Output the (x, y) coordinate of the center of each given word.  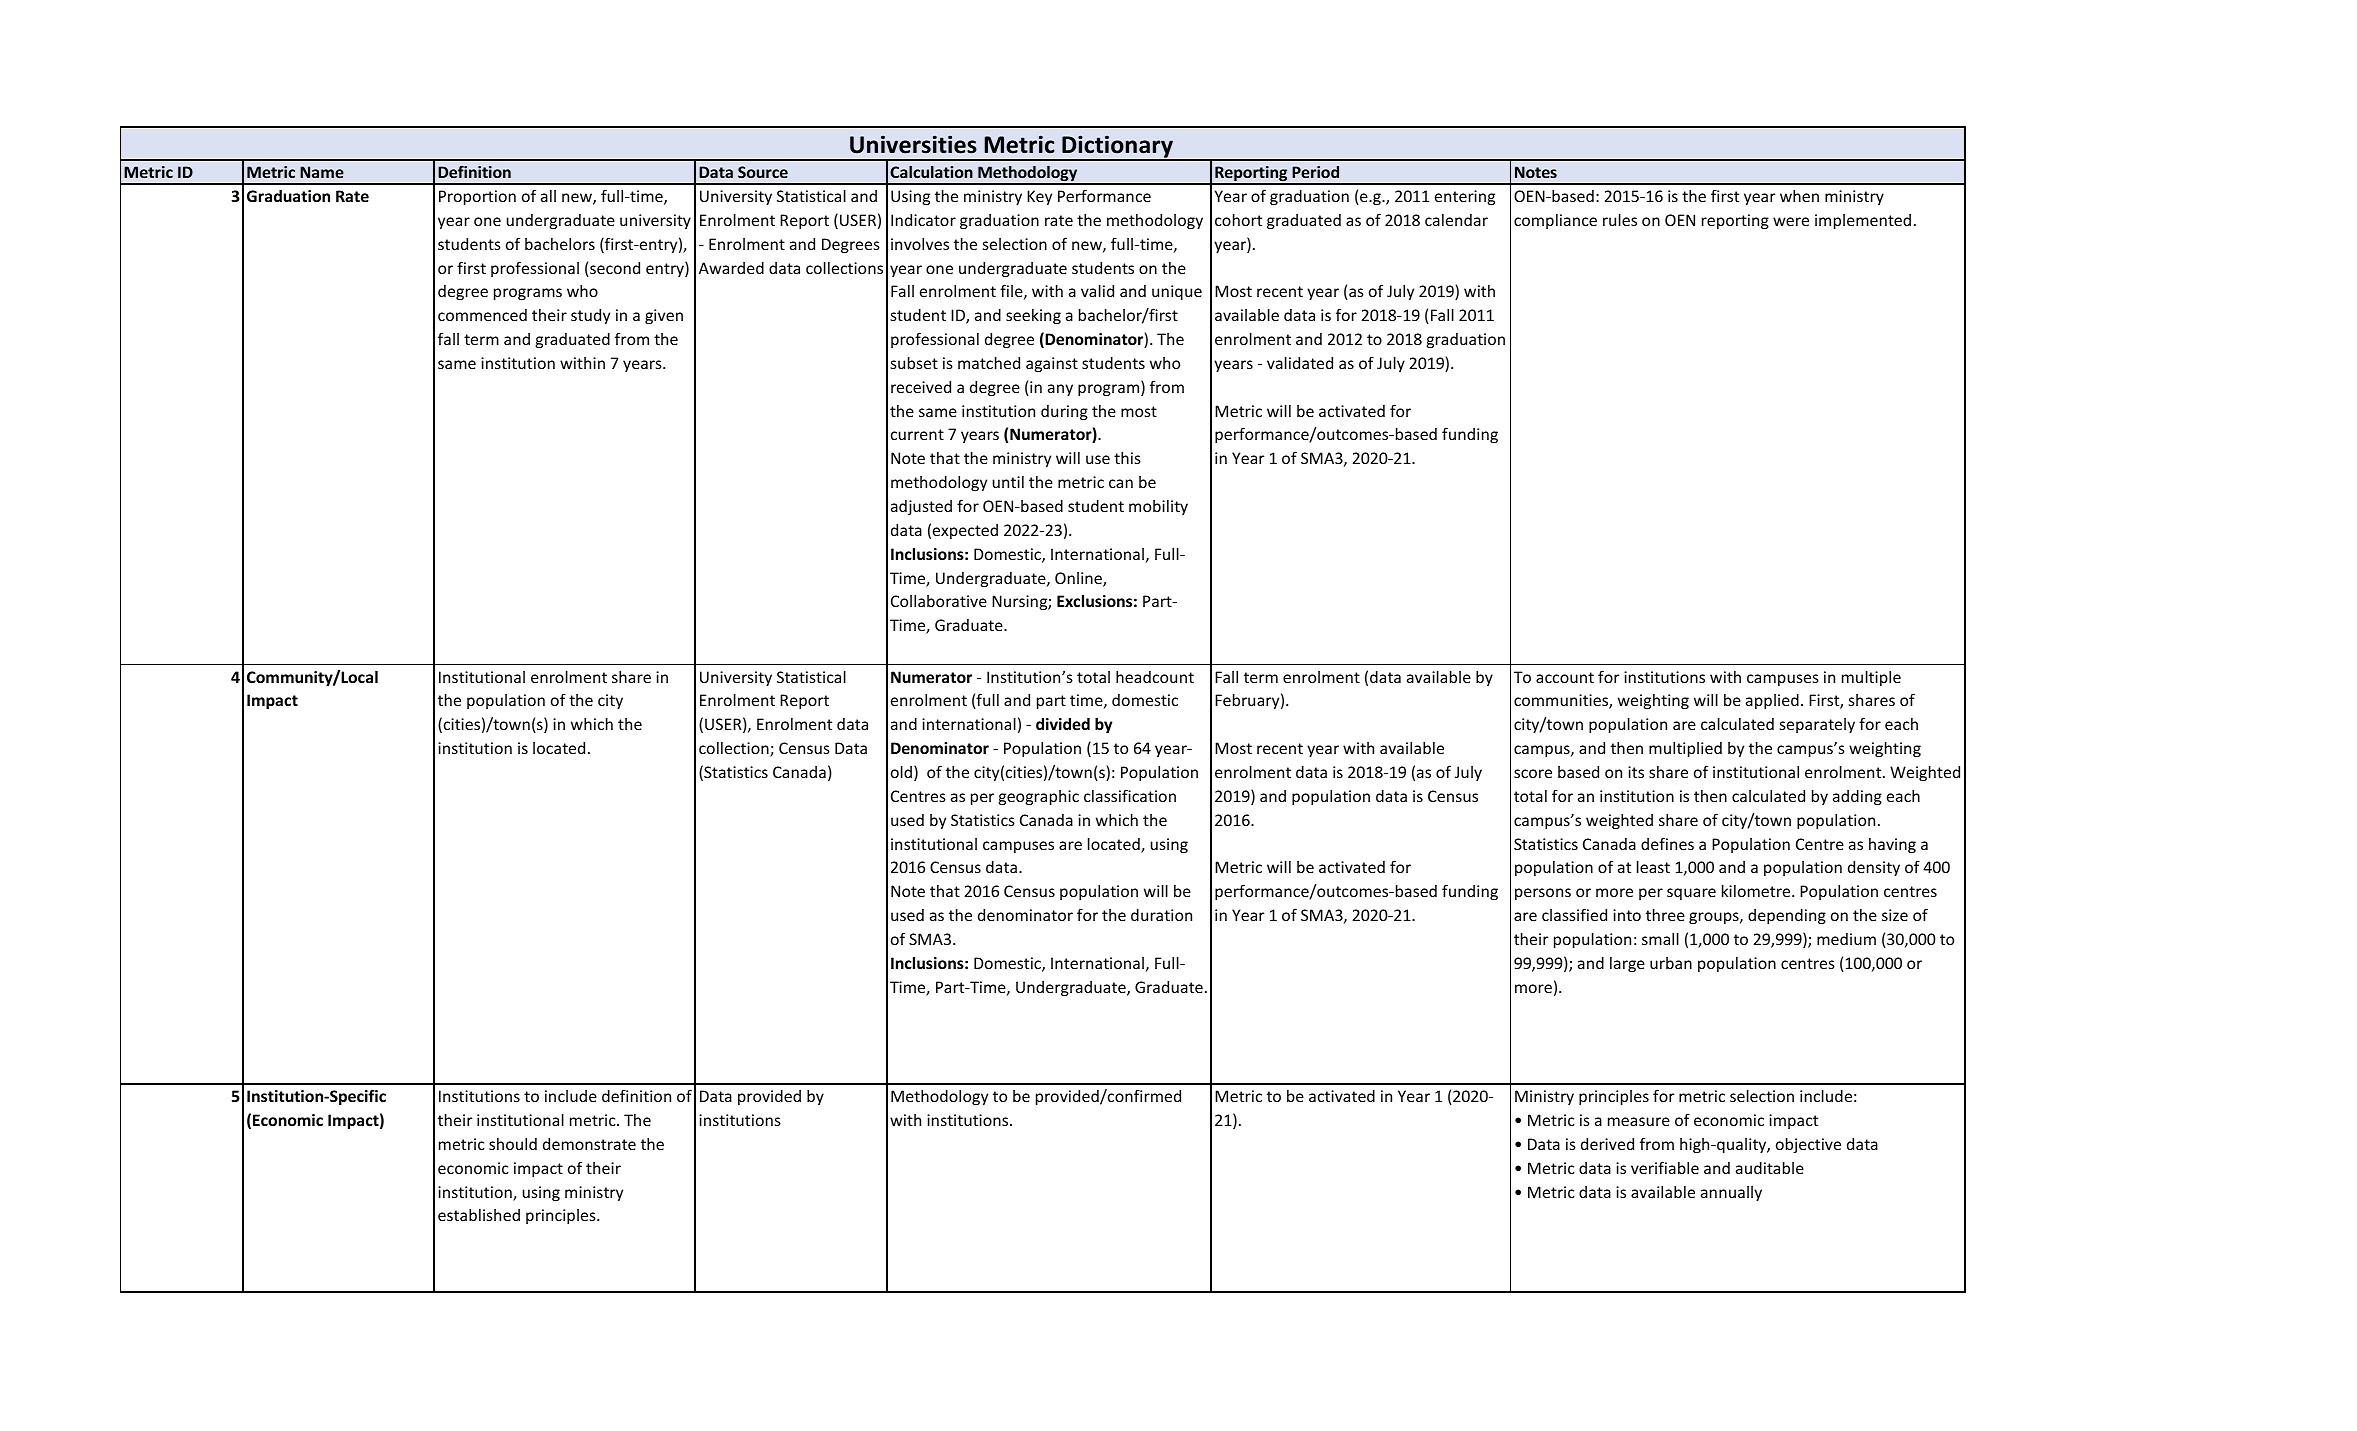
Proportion (477, 197)
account (1565, 677)
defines (1667, 843)
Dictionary (1117, 147)
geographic (1039, 797)
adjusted (921, 507)
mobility (1158, 507)
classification (1130, 795)
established (479, 1215)
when (1799, 196)
